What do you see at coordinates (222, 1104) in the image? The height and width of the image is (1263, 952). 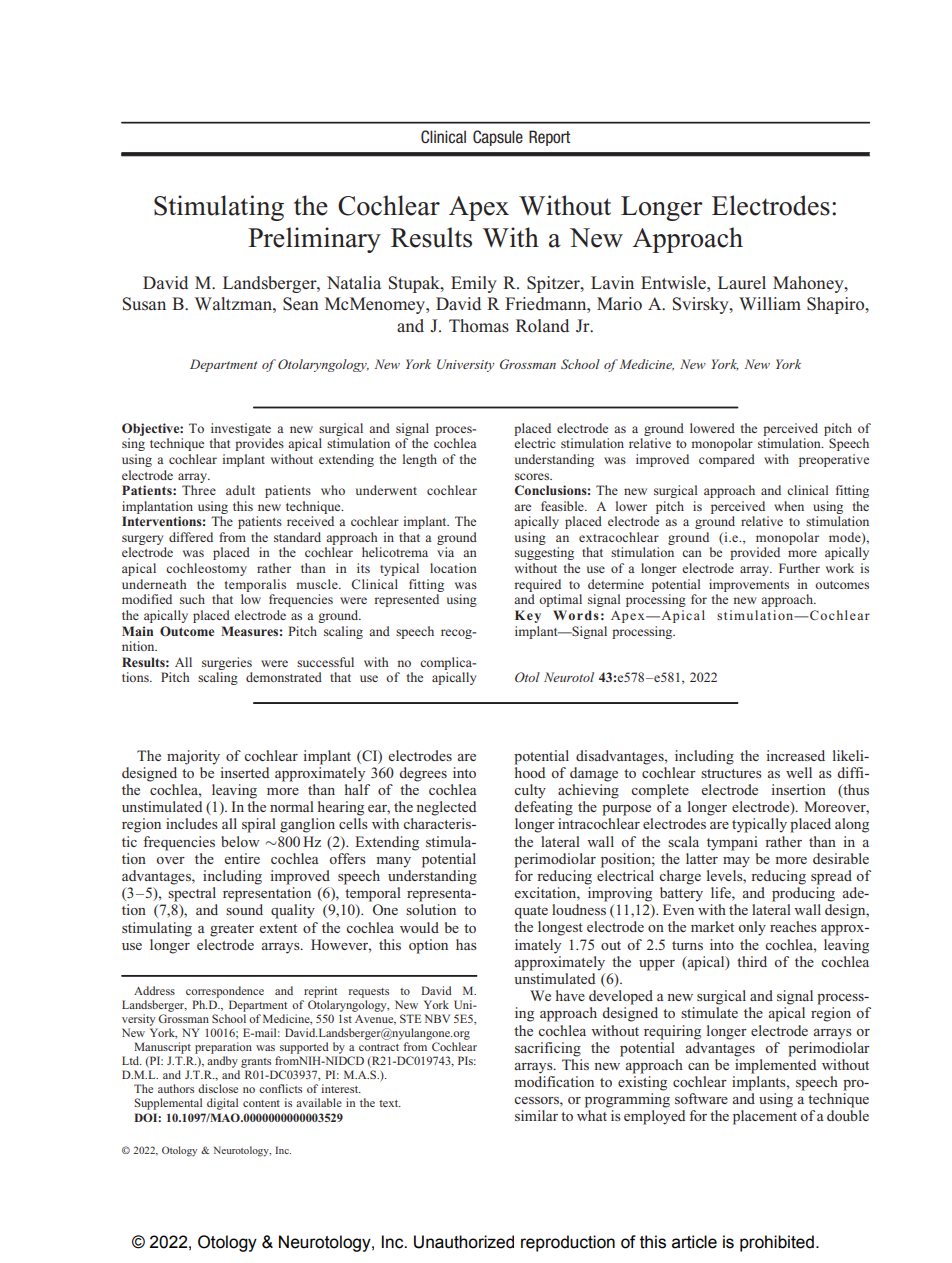 I see `digital` at bounding box center [222, 1104].
